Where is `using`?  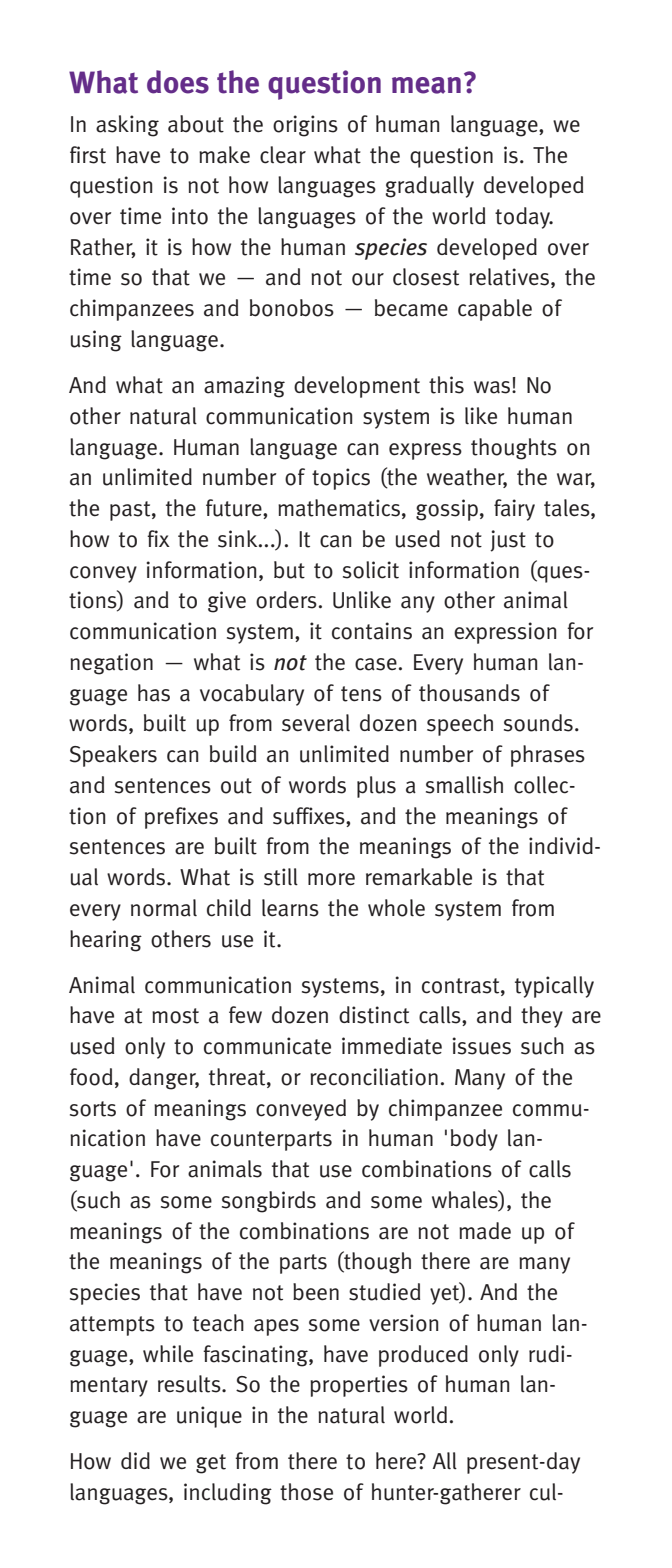 using is located at coordinates (96, 341).
